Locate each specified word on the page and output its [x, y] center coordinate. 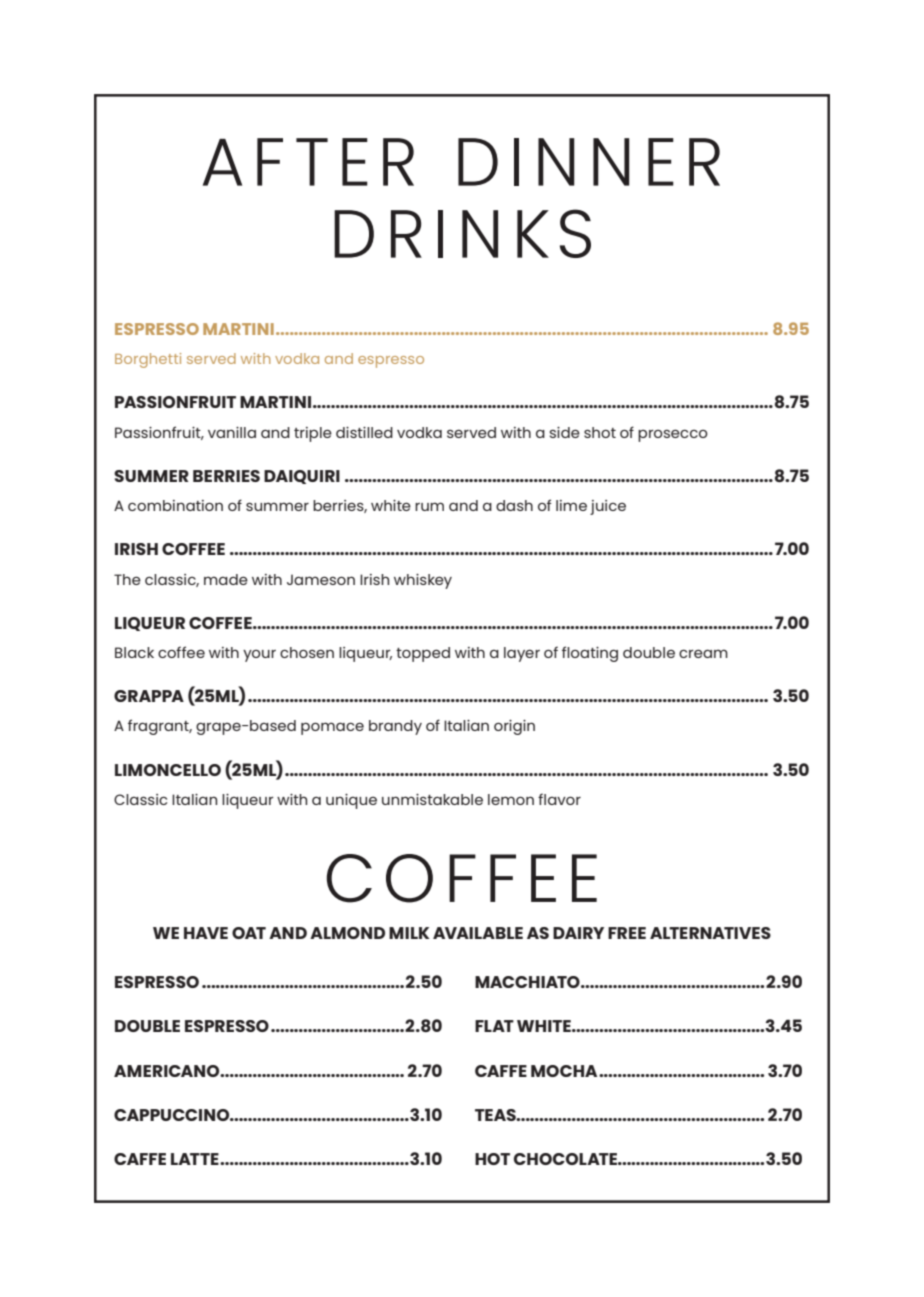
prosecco [673, 435]
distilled [364, 432]
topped [423, 654]
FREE [627, 933]
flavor [559, 799]
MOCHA [565, 1071]
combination [175, 505]
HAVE [206, 933]
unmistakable [432, 799]
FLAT [494, 1026]
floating [590, 654]
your [259, 656]
